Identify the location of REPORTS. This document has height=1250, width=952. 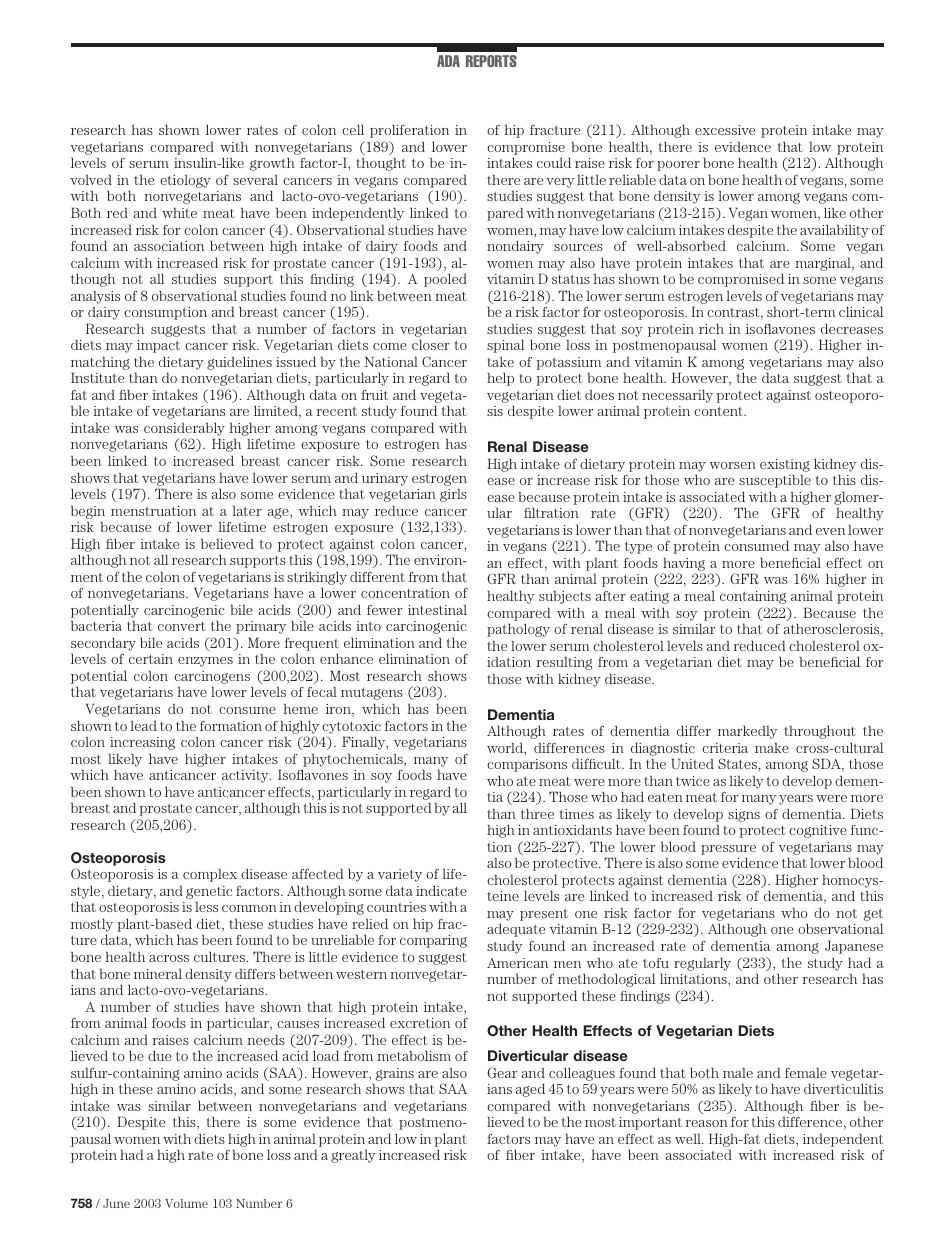
(491, 61).
